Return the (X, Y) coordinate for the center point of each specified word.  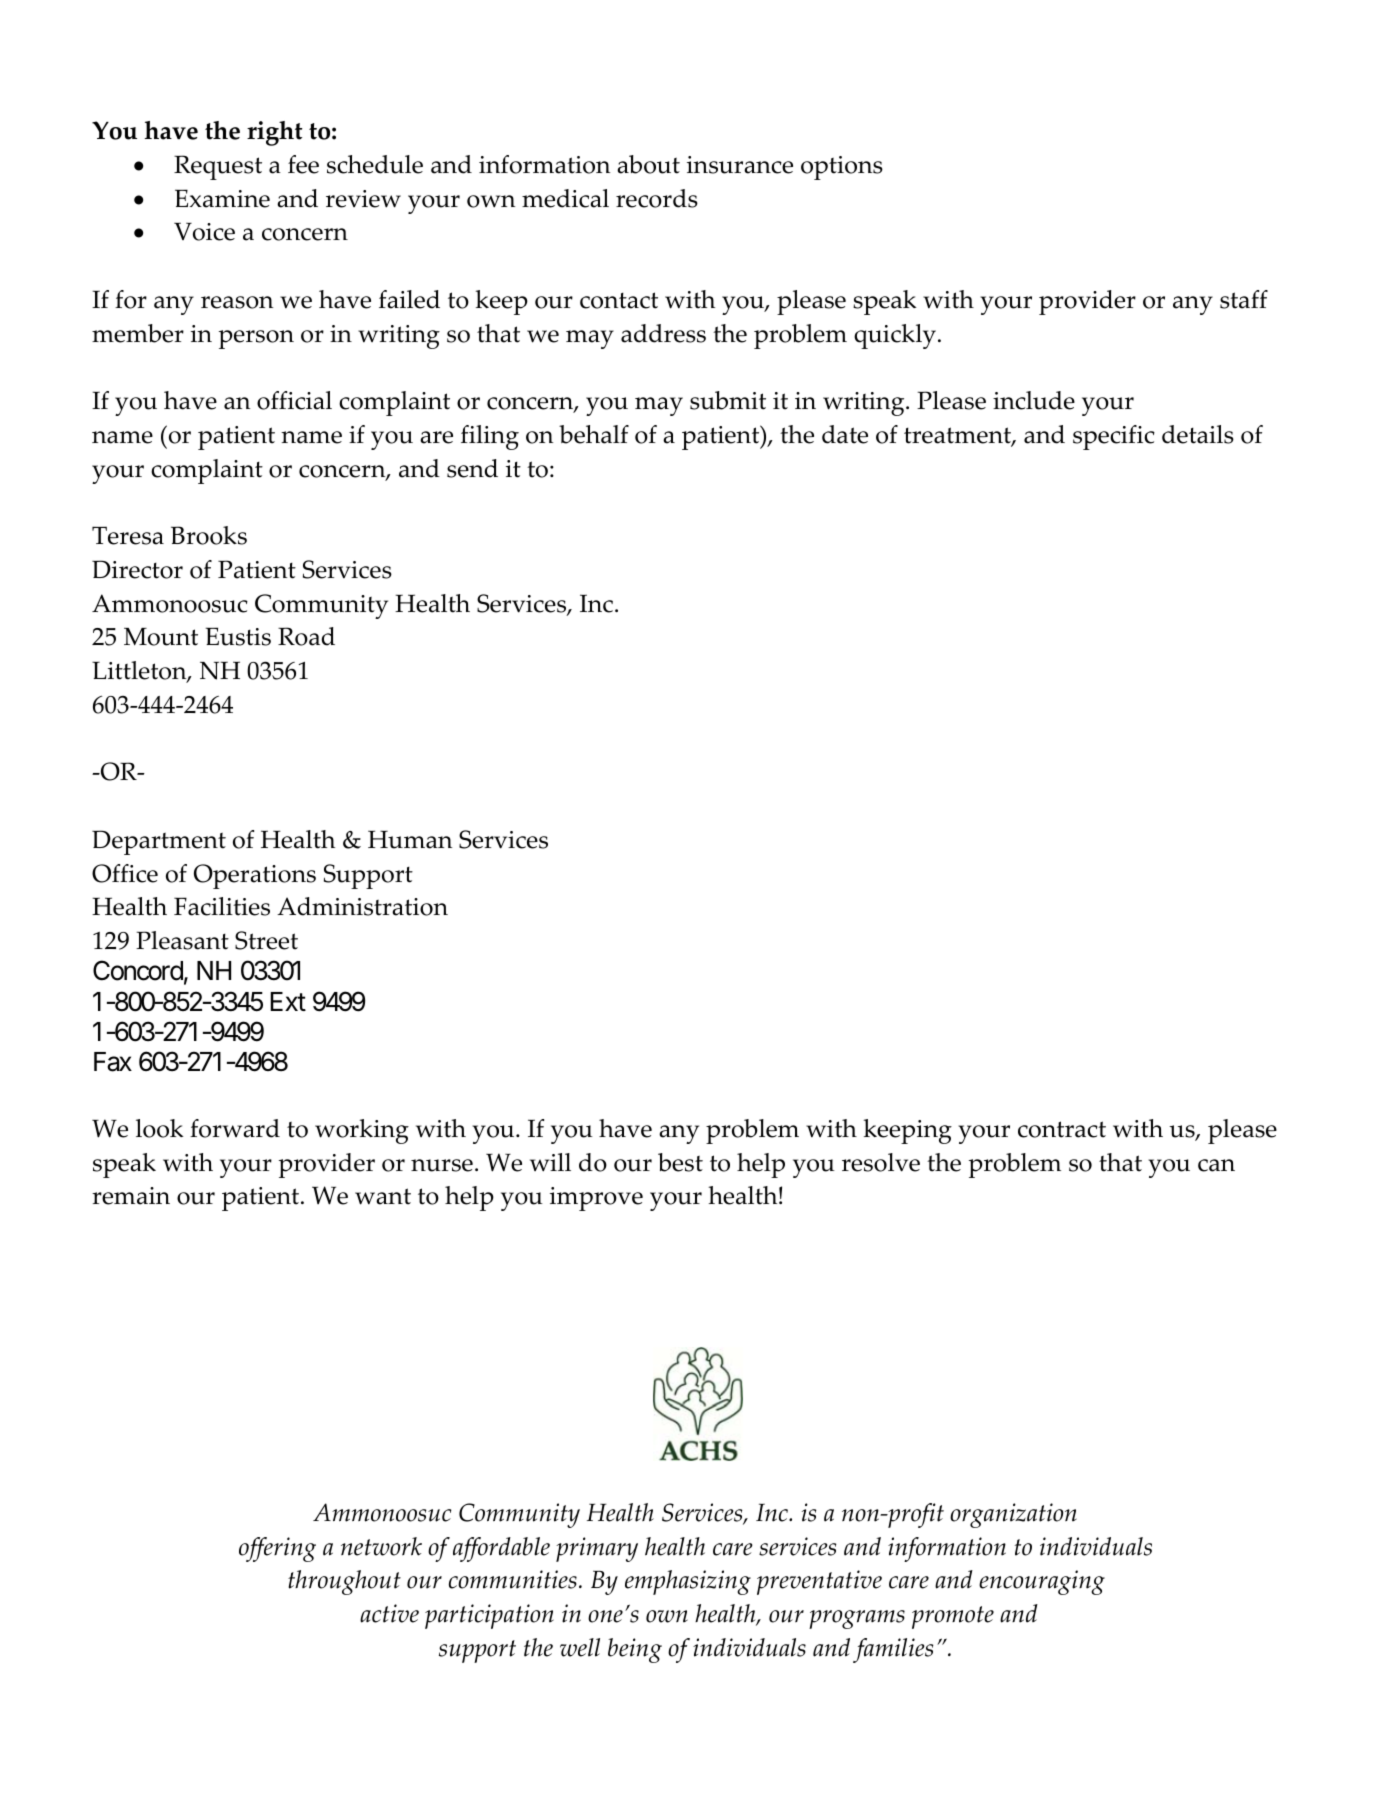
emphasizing (688, 1582)
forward (235, 1128)
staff (1244, 299)
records (657, 198)
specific (1114, 437)
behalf (594, 434)
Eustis (238, 636)
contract (1062, 1129)
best (680, 1162)
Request (218, 167)
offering (277, 1549)
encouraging (1042, 1582)
